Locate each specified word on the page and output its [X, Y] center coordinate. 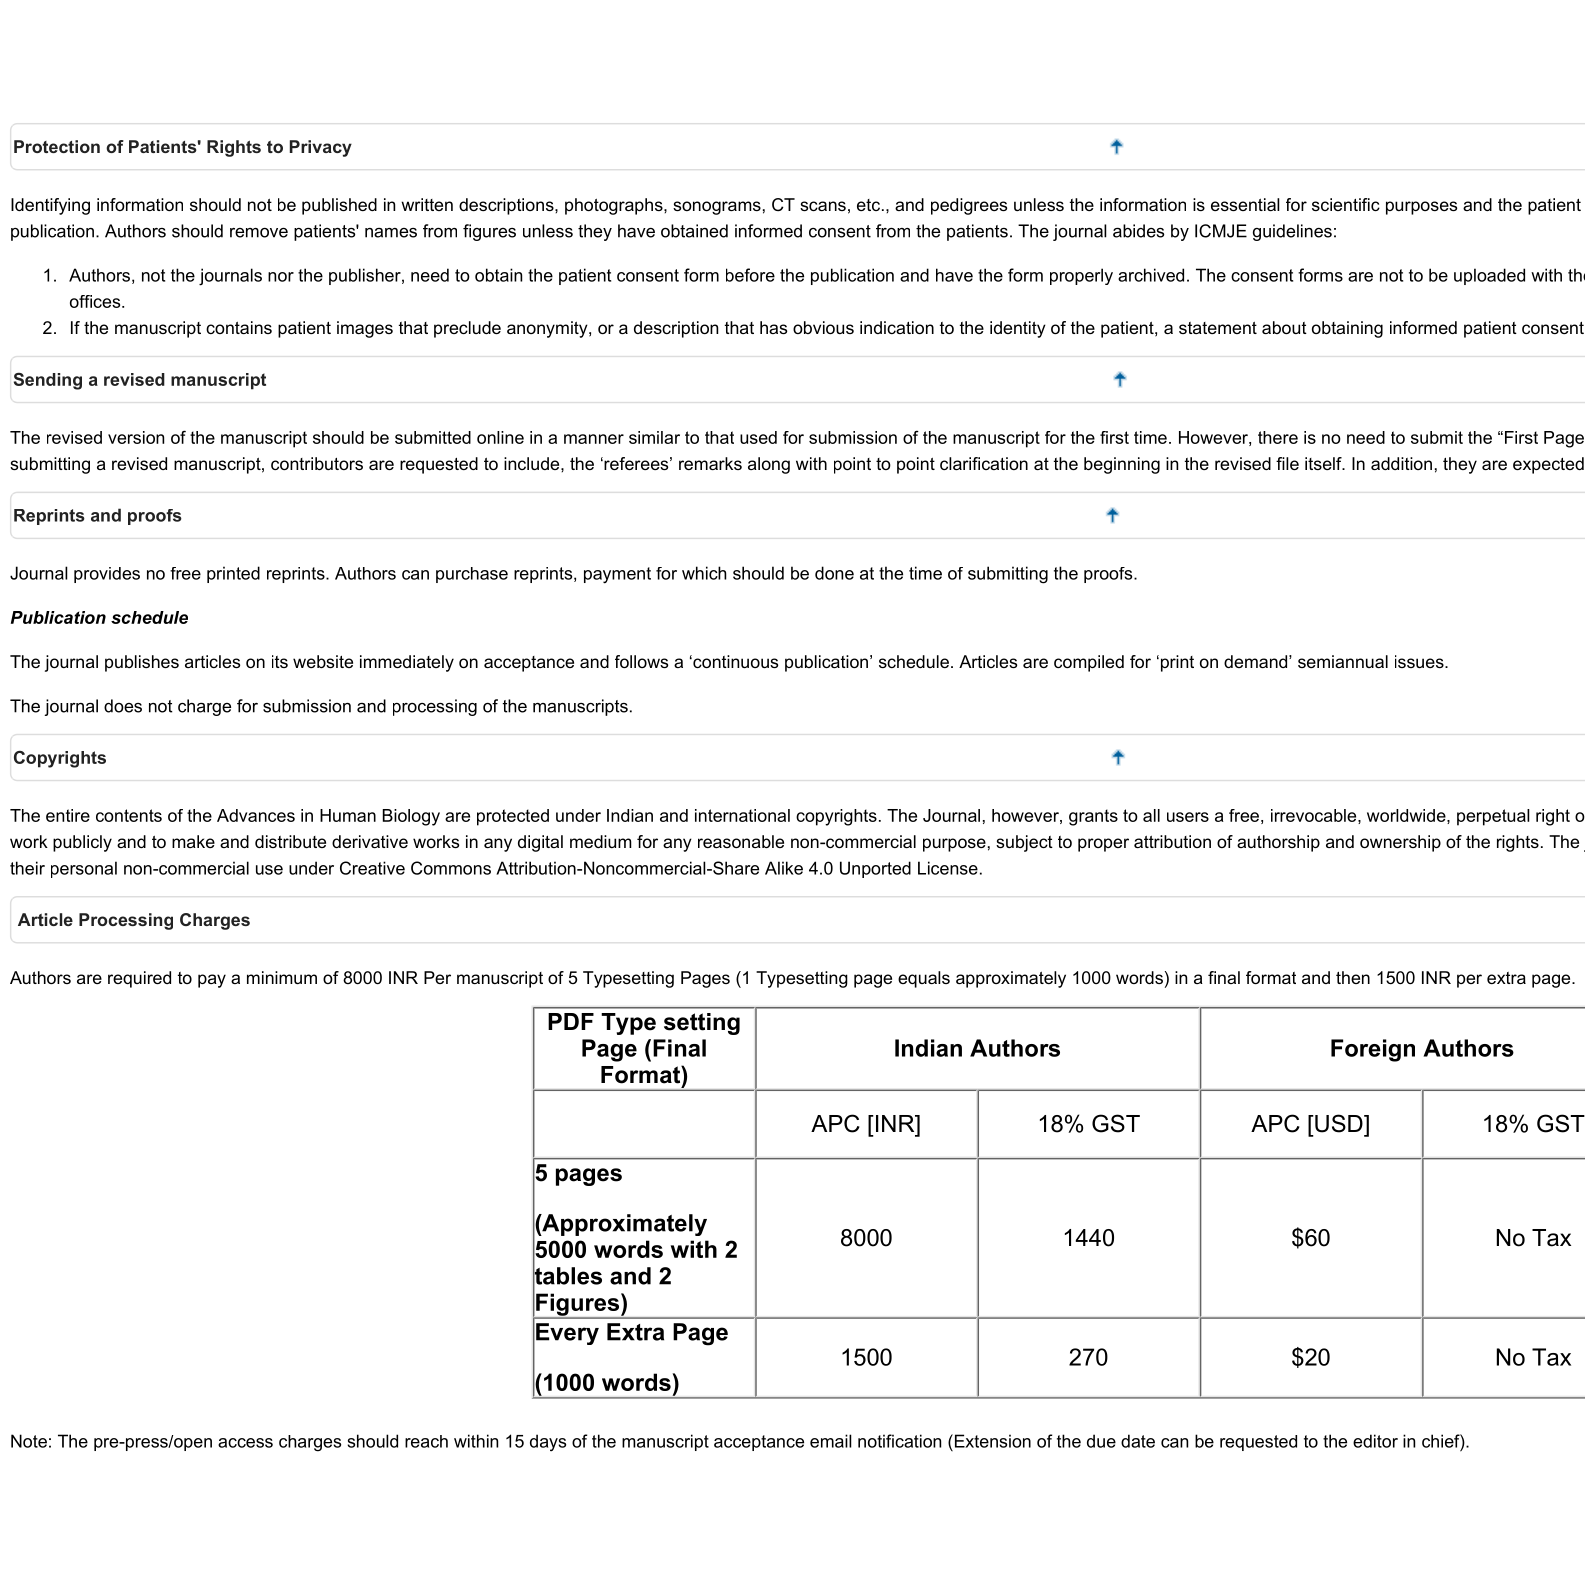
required [139, 979]
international [742, 815]
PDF [571, 1021]
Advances [256, 815]
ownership [1400, 843]
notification [899, 1441]
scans [823, 206]
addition [1401, 463]
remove [259, 233]
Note [29, 1441]
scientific [1346, 204]
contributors [317, 463]
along [769, 465]
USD [1339, 1123]
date [1138, 1441]
